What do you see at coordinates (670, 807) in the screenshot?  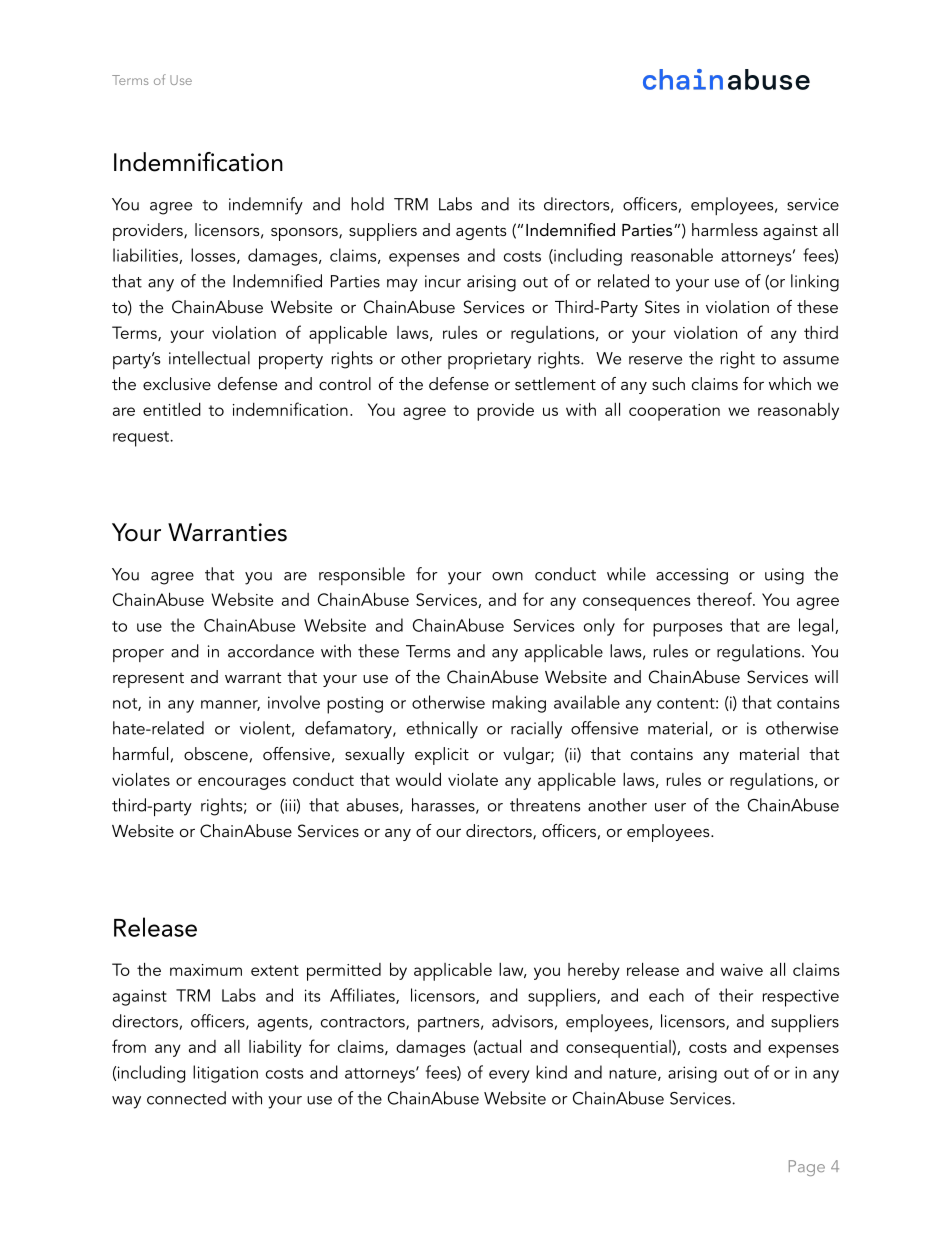 I see `user` at bounding box center [670, 807].
